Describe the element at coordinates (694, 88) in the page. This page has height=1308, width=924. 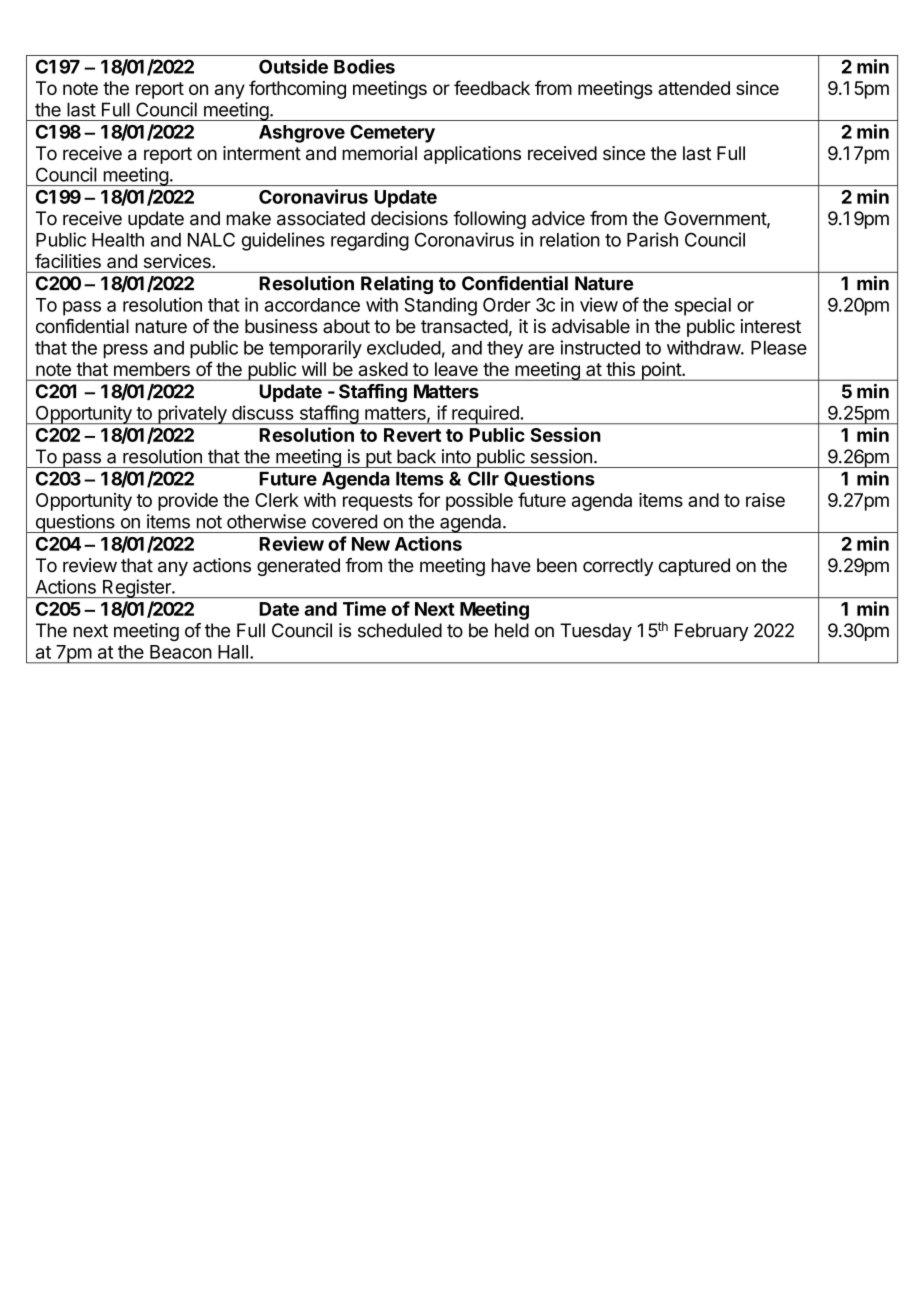
I see `attended` at that location.
